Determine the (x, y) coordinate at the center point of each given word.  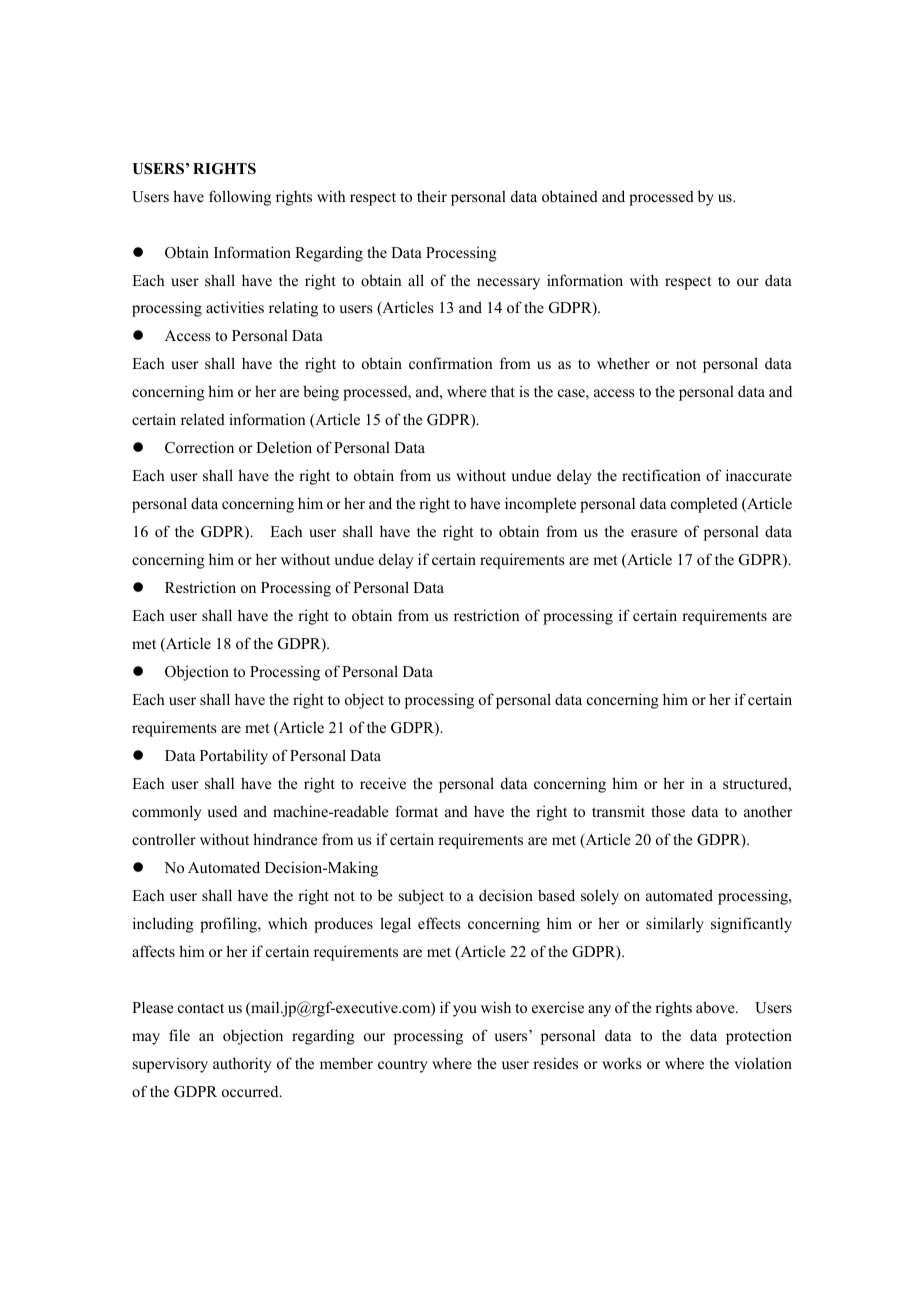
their (432, 196)
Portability (234, 757)
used (222, 811)
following (240, 198)
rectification (661, 475)
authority (242, 1065)
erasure (654, 533)
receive (383, 783)
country (403, 1066)
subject (421, 897)
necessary (508, 284)
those (668, 811)
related (203, 419)
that (503, 391)
